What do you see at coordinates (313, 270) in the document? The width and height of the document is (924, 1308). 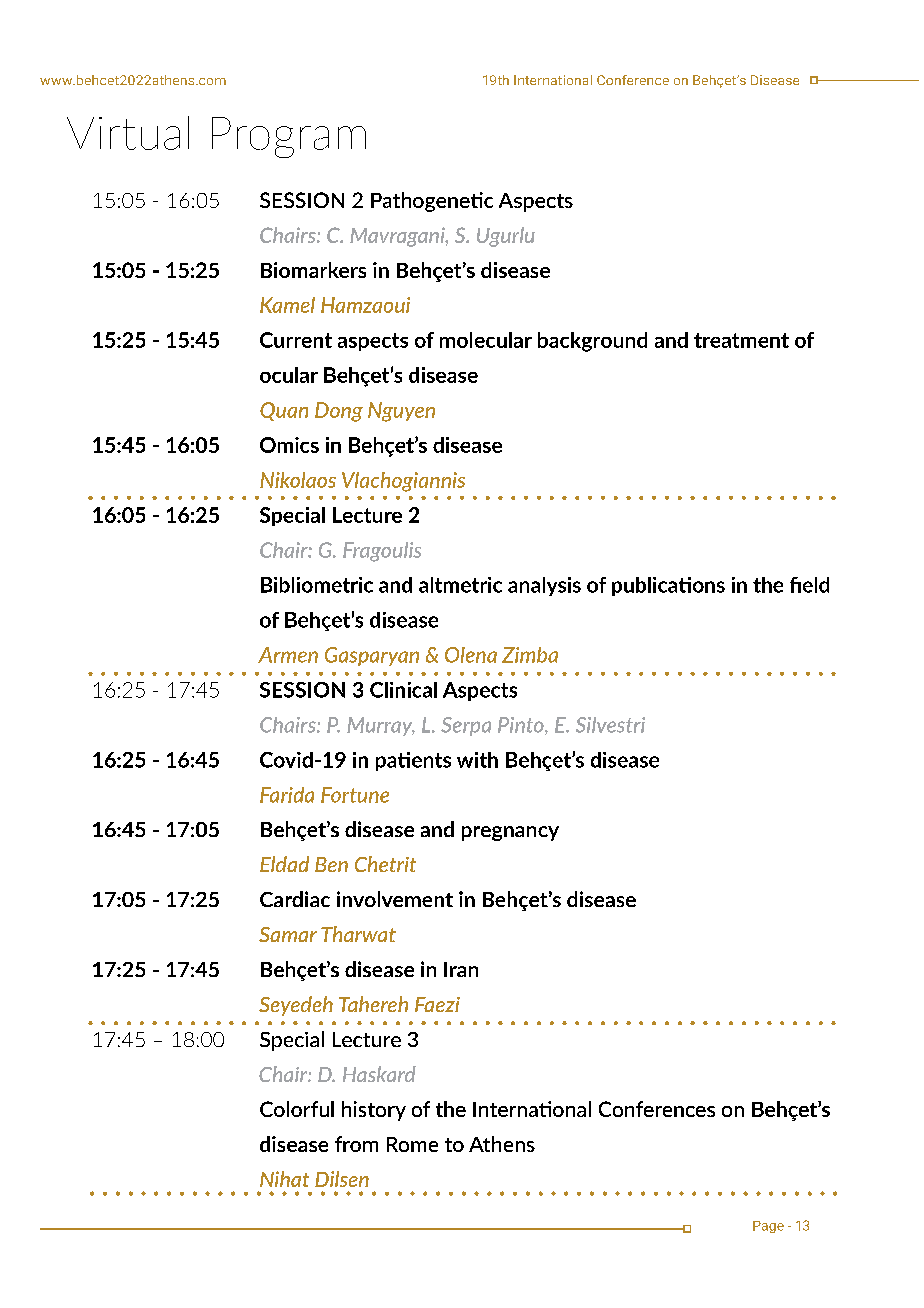 I see `Biomarkers` at bounding box center [313, 270].
